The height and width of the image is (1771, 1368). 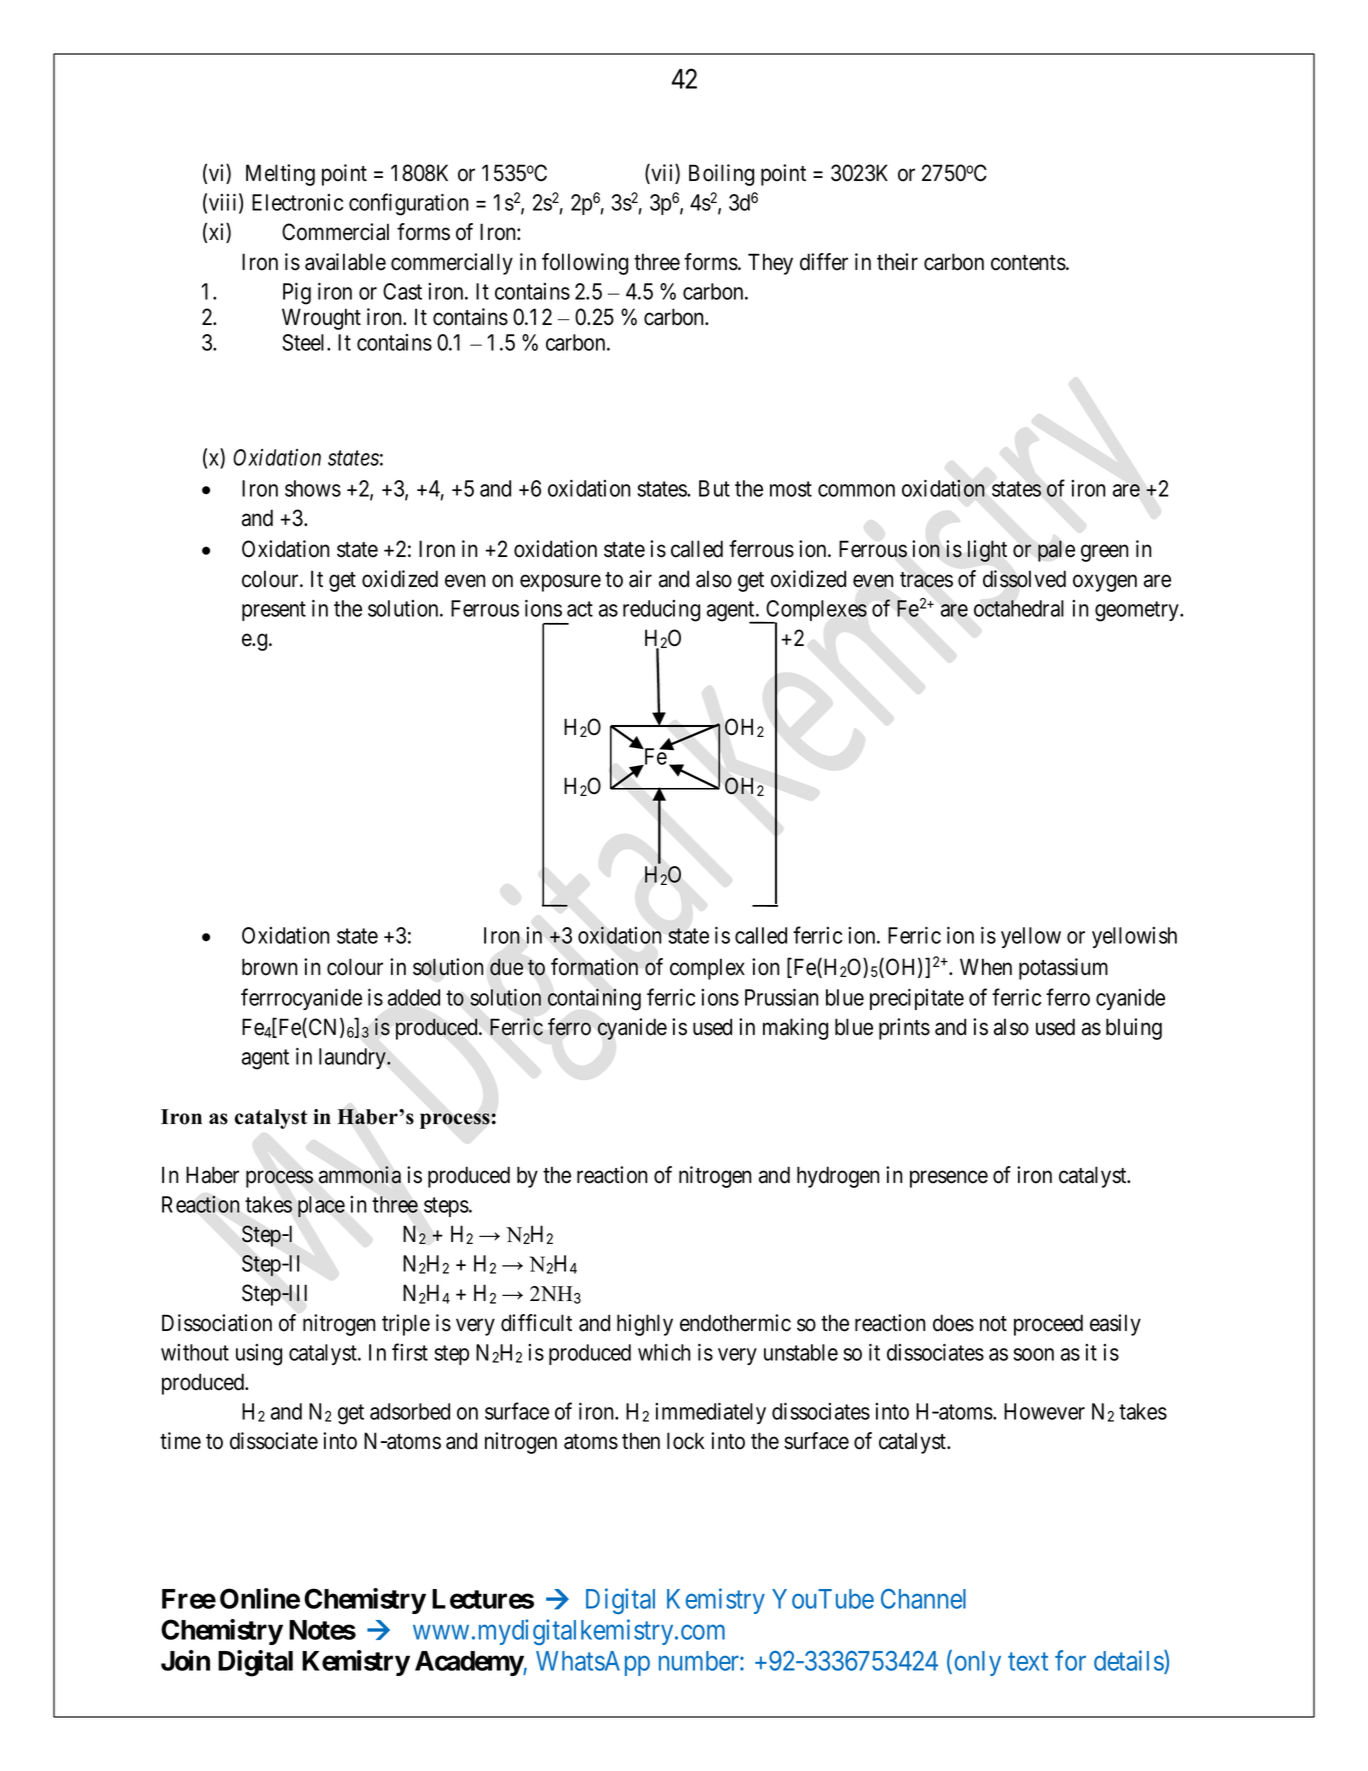 What do you see at coordinates (949, 1179) in the image?
I see `presence` at bounding box center [949, 1179].
